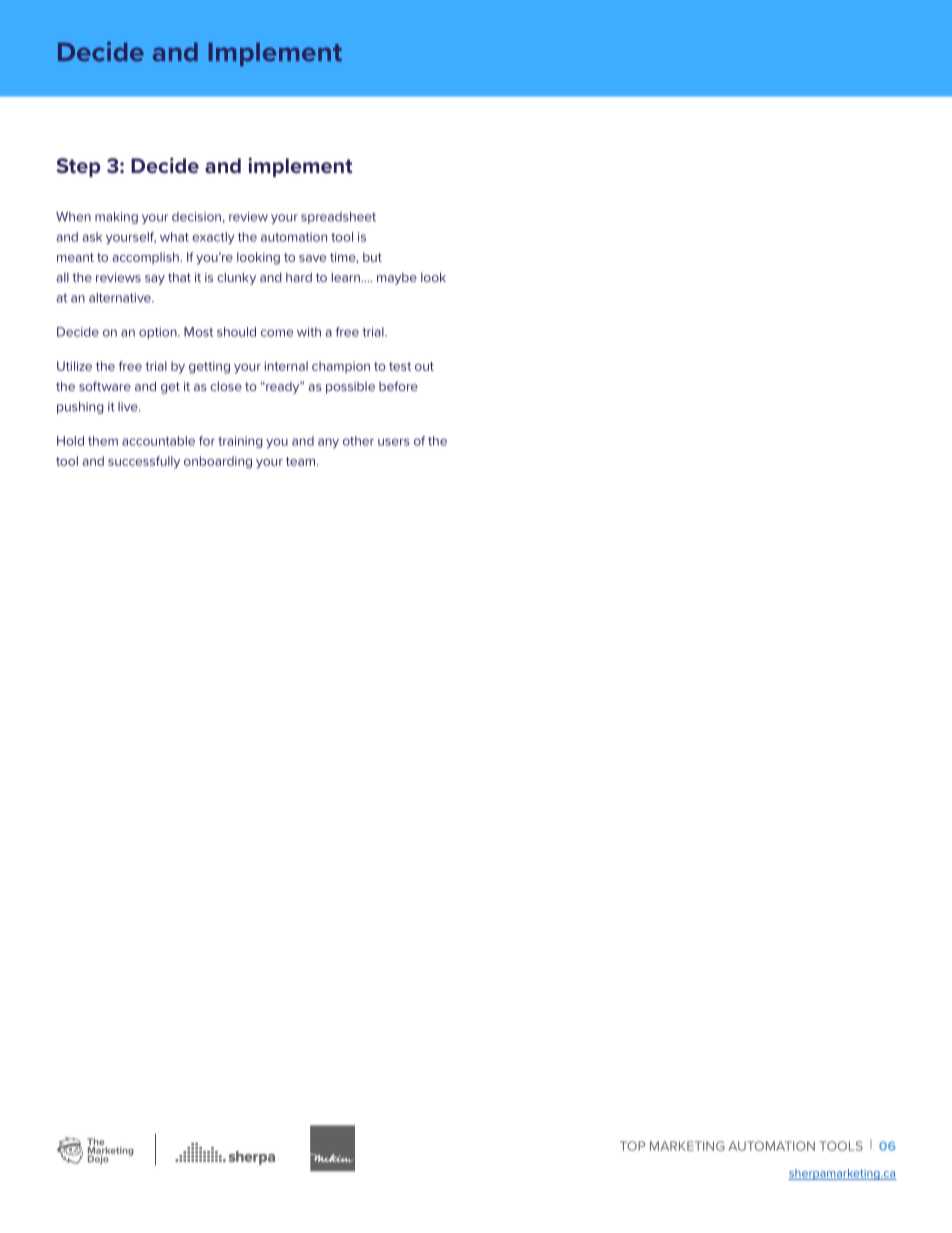  I want to click on TOP, so click(632, 1146).
